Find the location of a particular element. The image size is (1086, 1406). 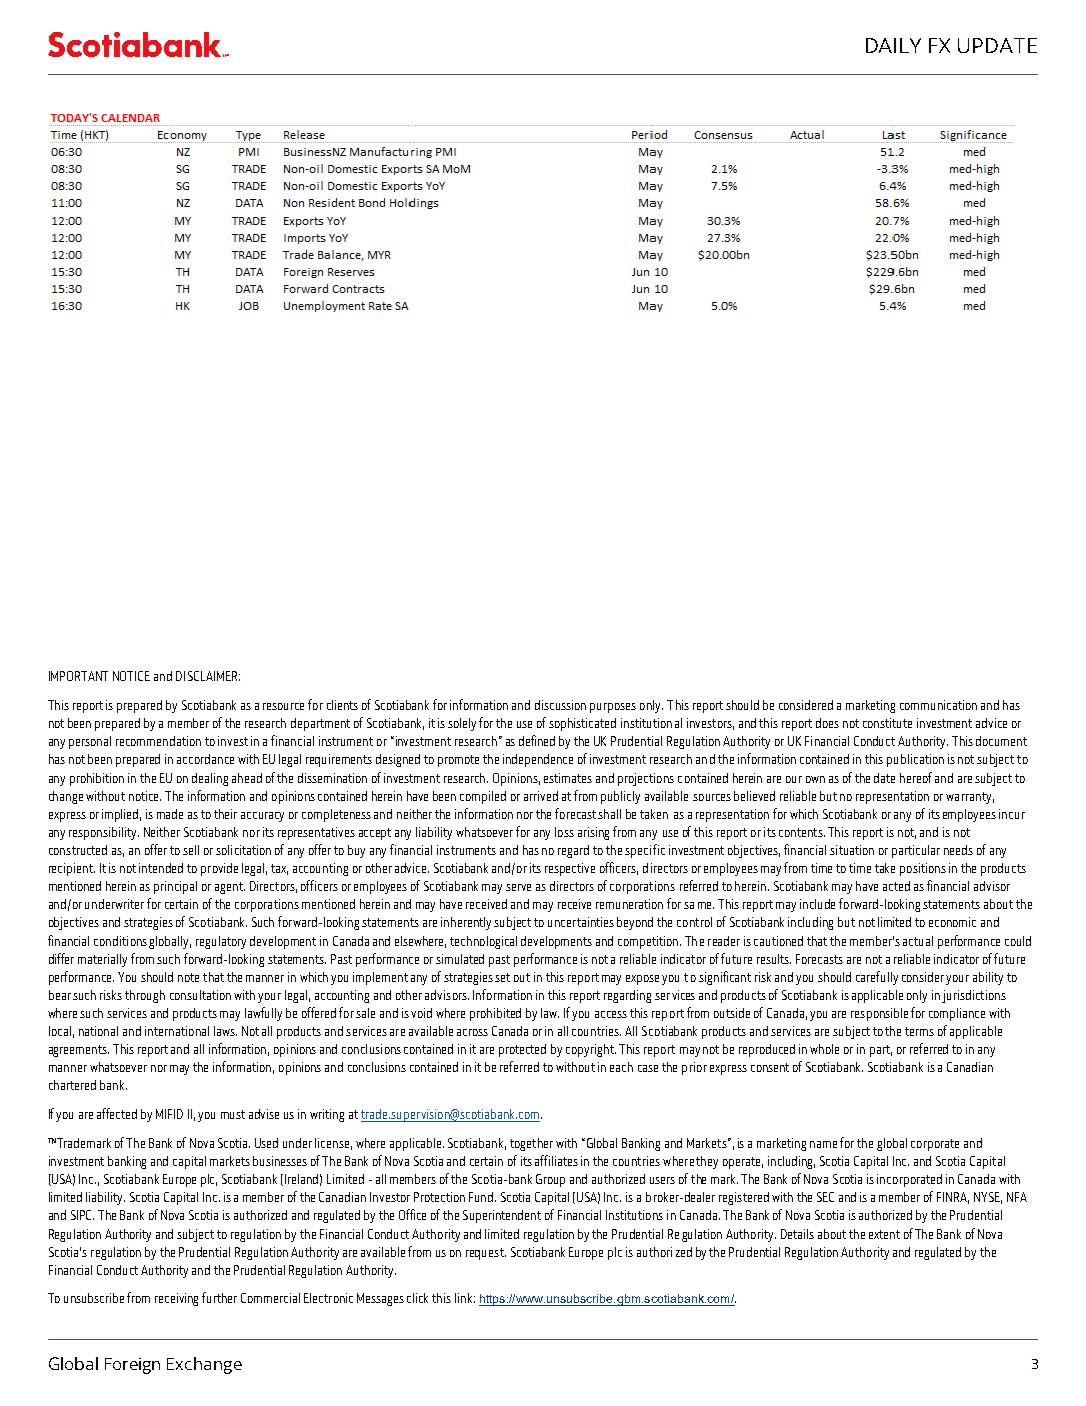

constitute is located at coordinates (887, 723).
